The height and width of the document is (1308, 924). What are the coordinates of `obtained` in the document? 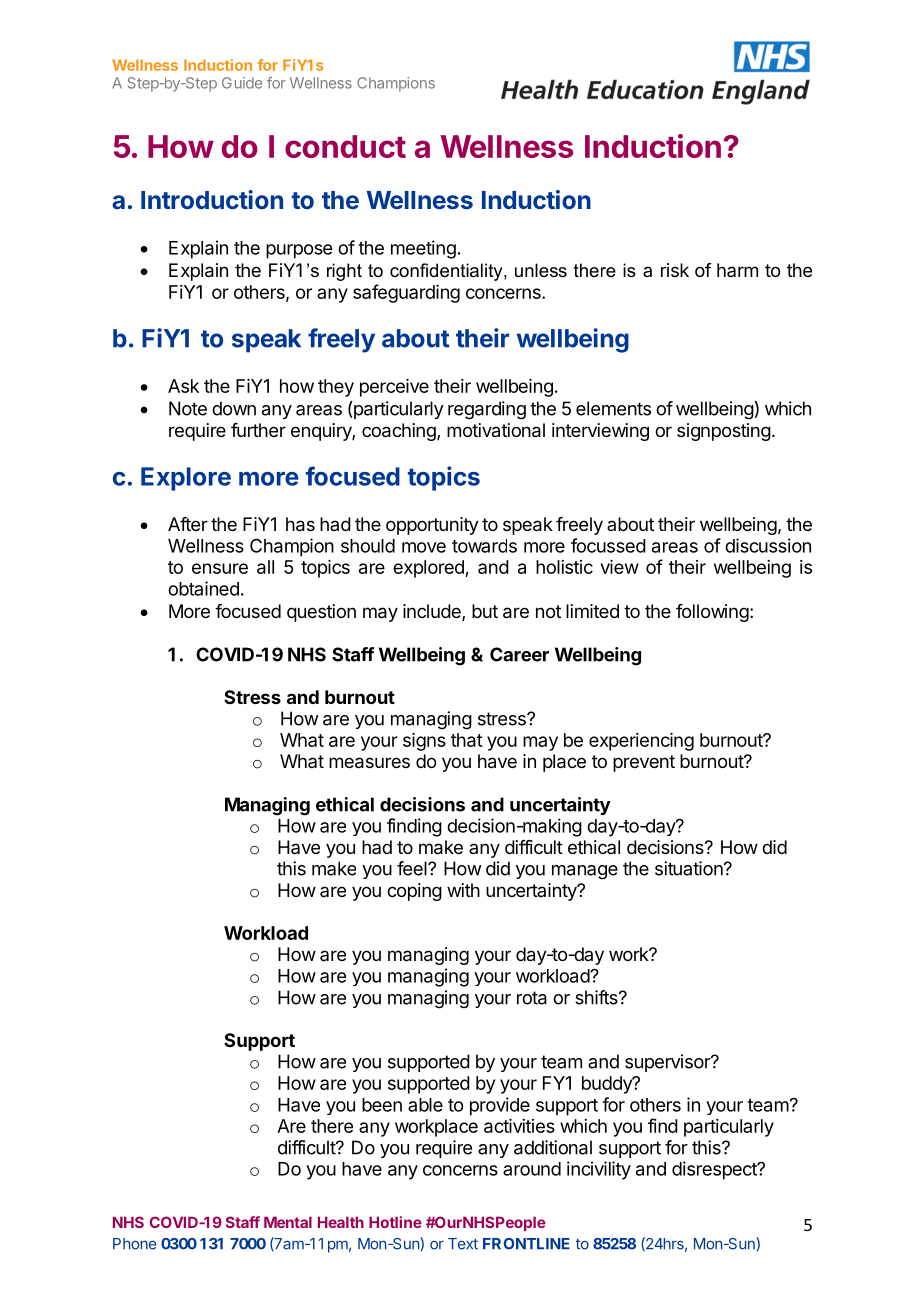 It's located at (203, 588).
